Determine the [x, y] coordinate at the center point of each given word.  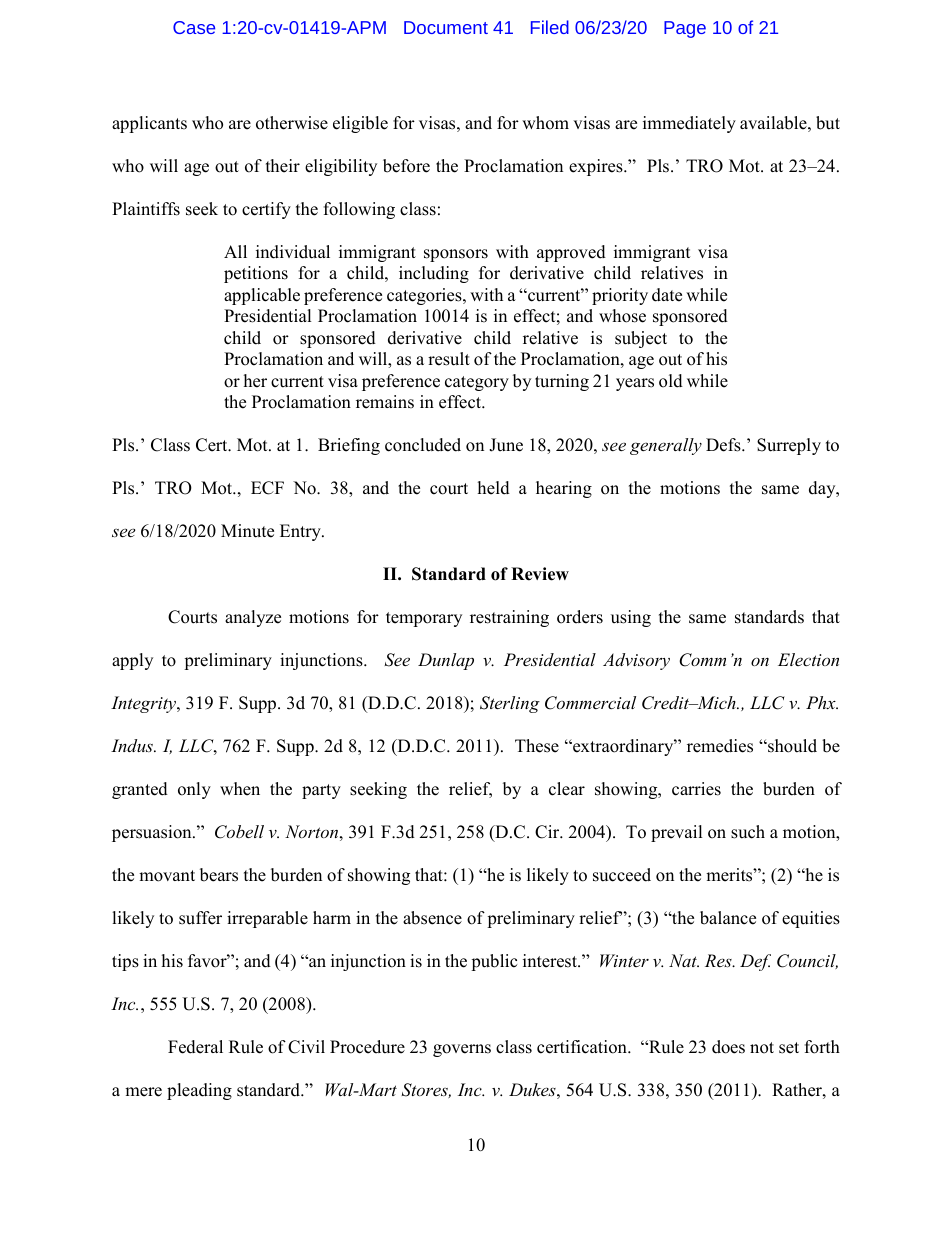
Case [194, 27]
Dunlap [446, 661]
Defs [724, 445]
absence [432, 918]
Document [446, 27]
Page [685, 29]
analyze [253, 618]
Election [808, 659]
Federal [195, 1047]
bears [219, 875]
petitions [256, 274]
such [748, 832]
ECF [267, 488]
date [667, 295]
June [506, 445]
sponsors [456, 255]
